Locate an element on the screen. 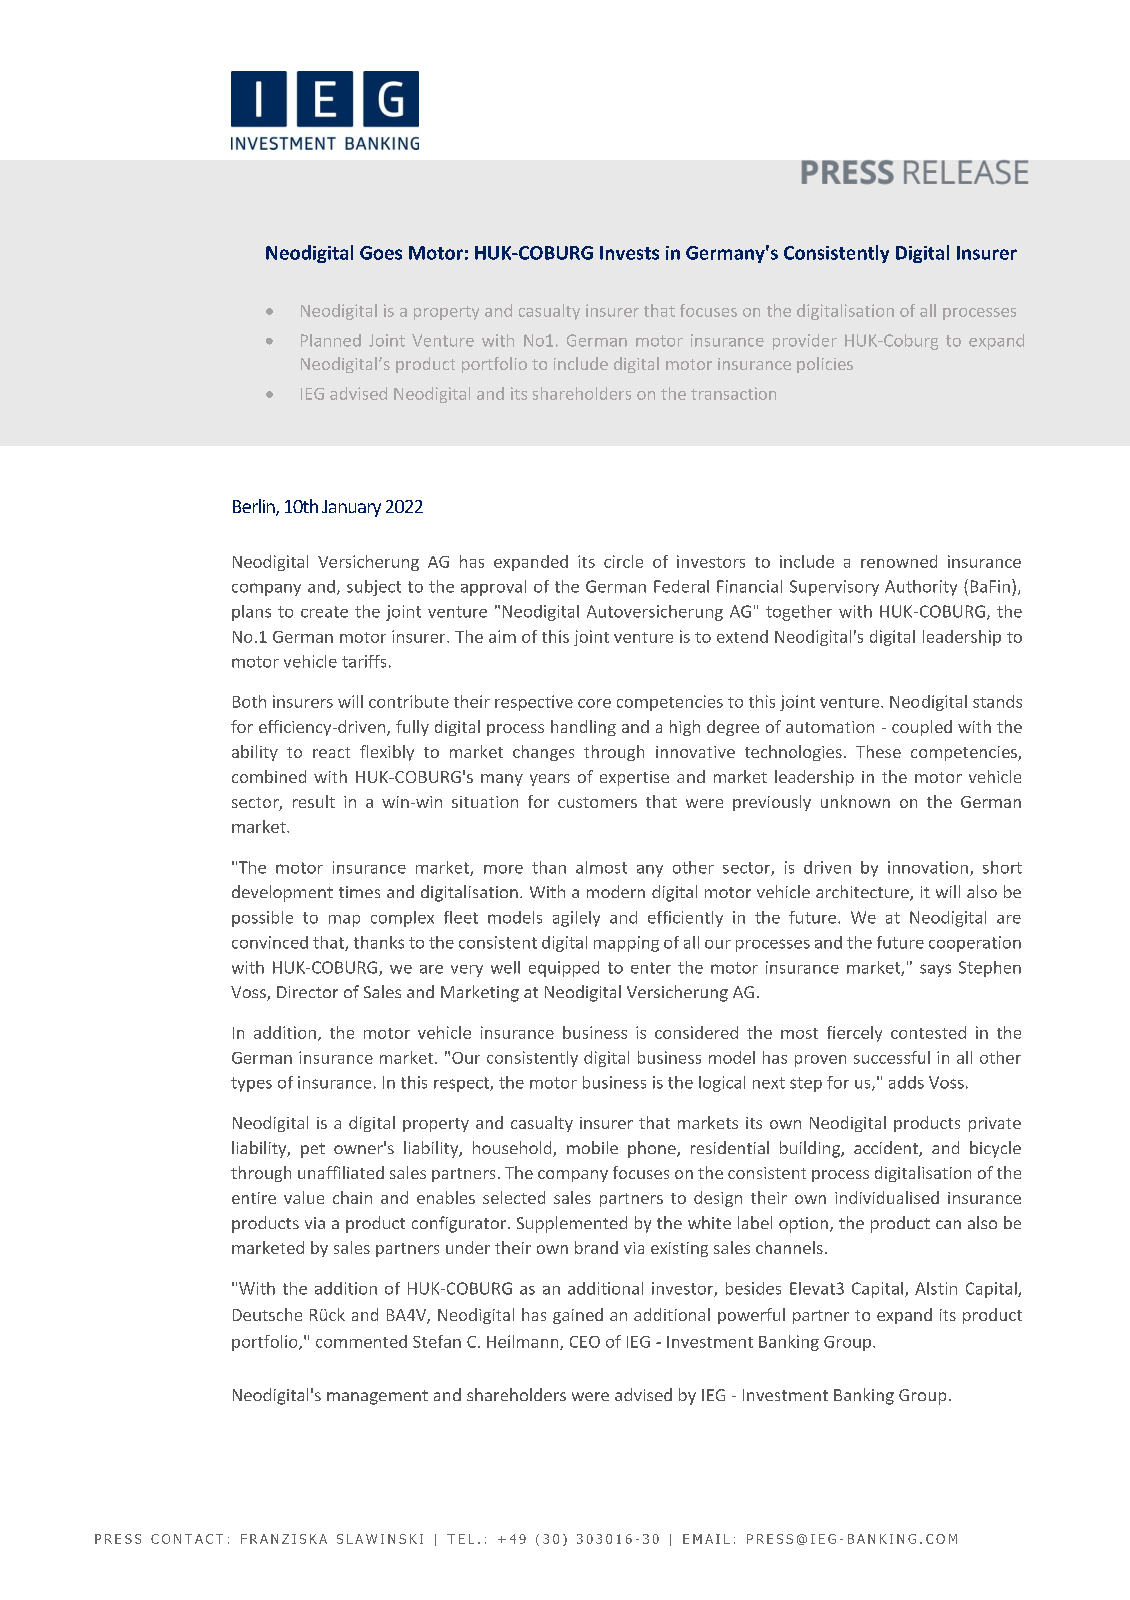 Image resolution: width=1130 pixels, height=1600 pixels. Invests is located at coordinates (629, 253).
